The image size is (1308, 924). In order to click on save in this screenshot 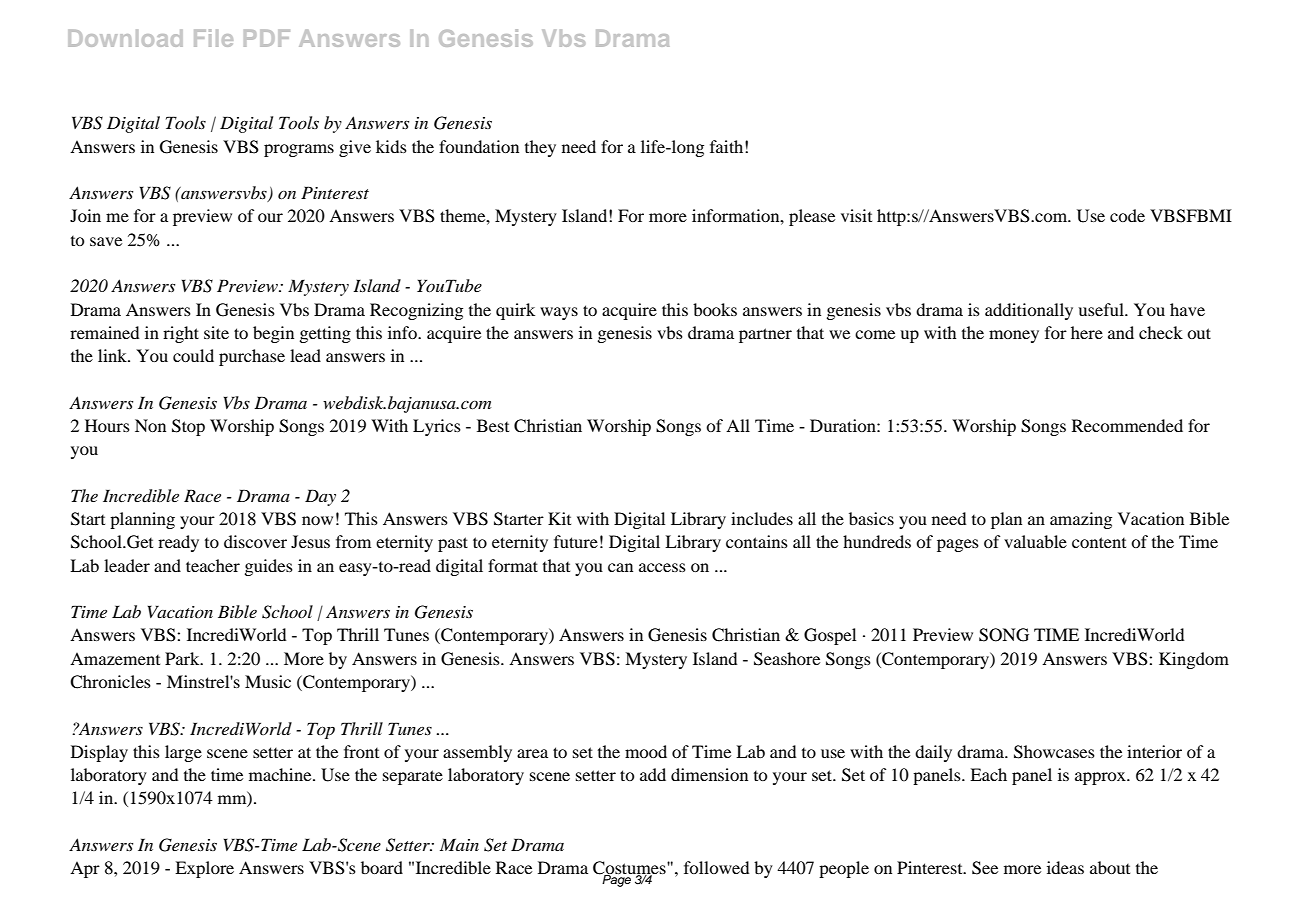, I will do `click(106, 241)`.
